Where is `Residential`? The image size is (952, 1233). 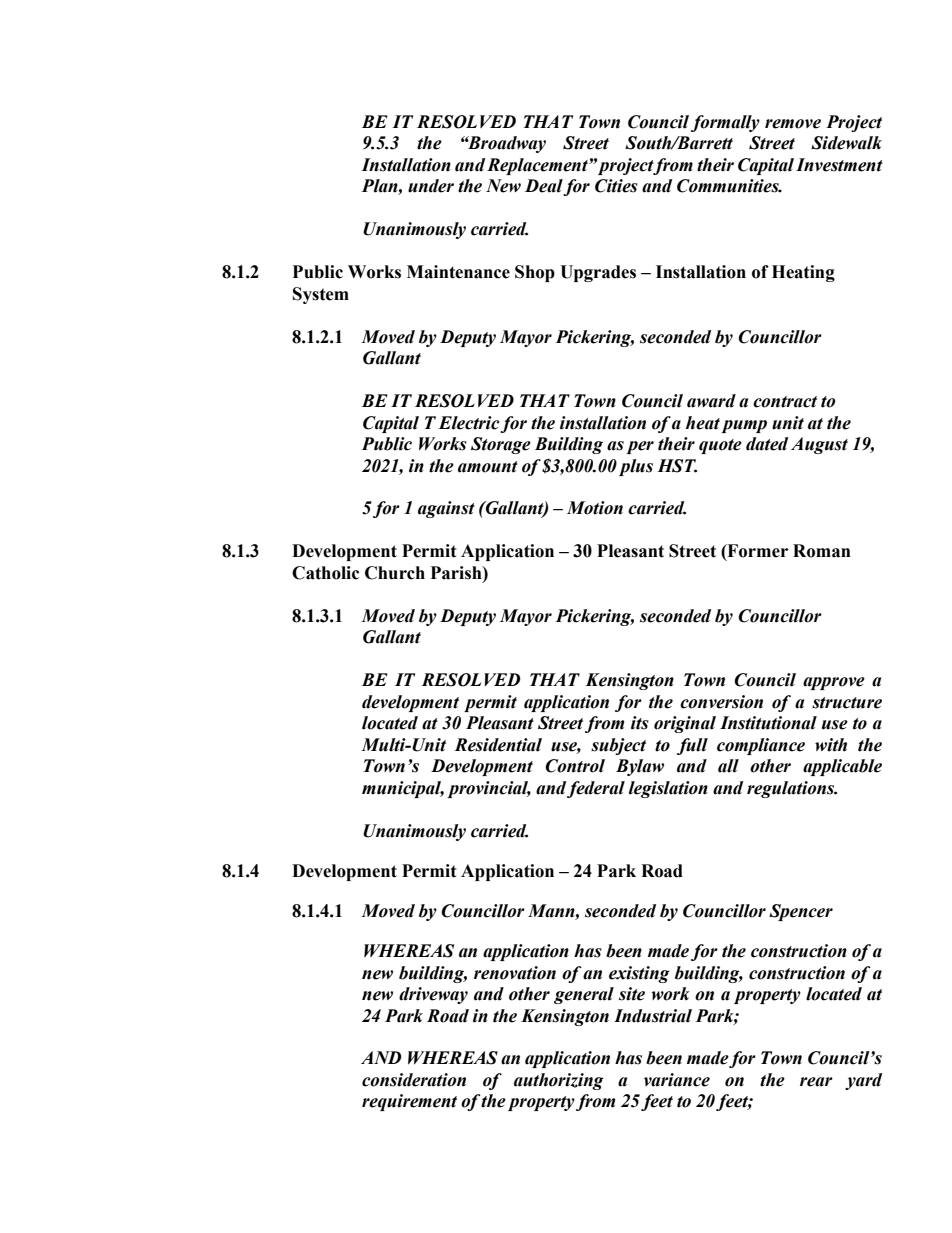
Residential is located at coordinates (498, 745).
